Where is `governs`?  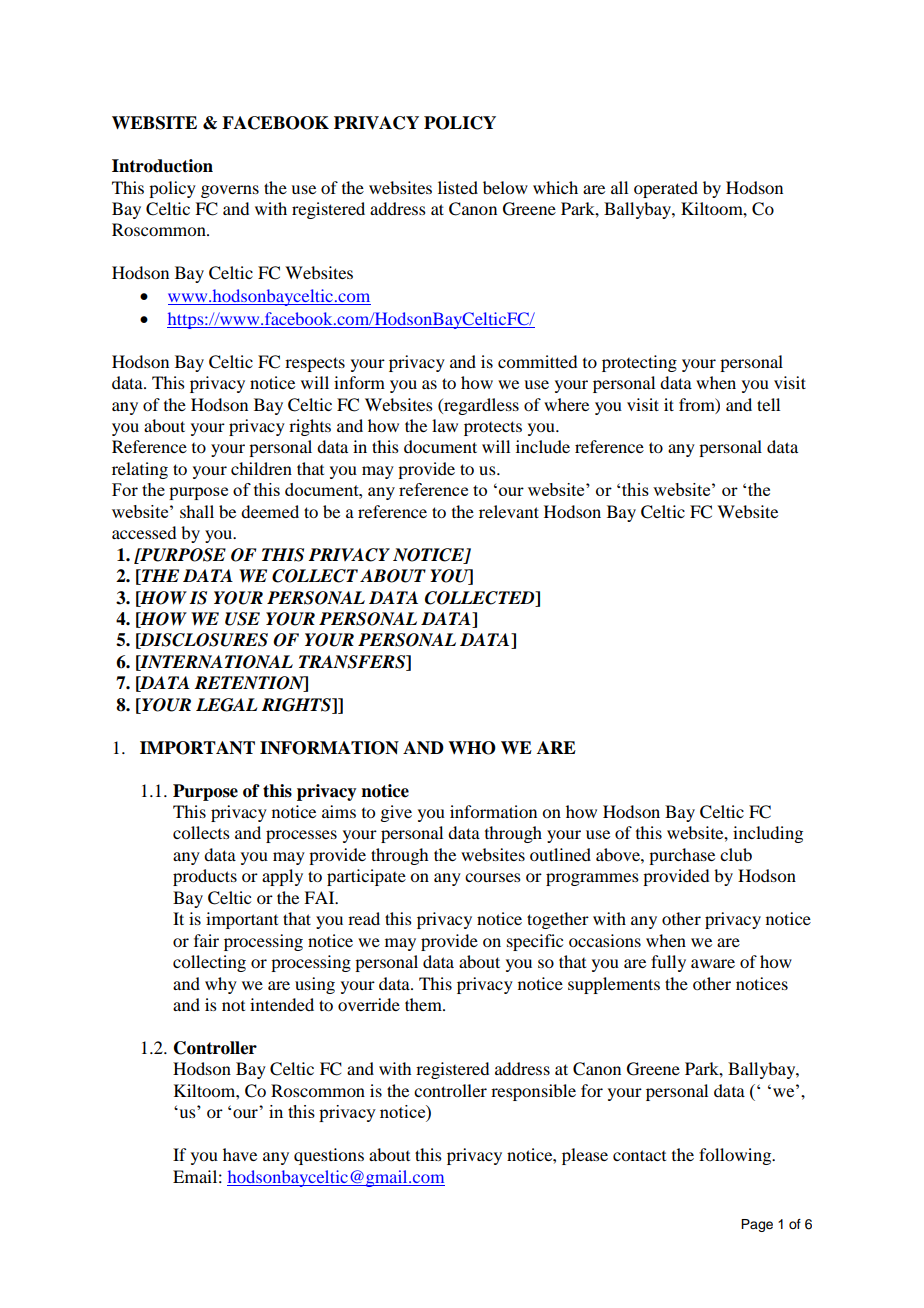
governs is located at coordinates (230, 191).
